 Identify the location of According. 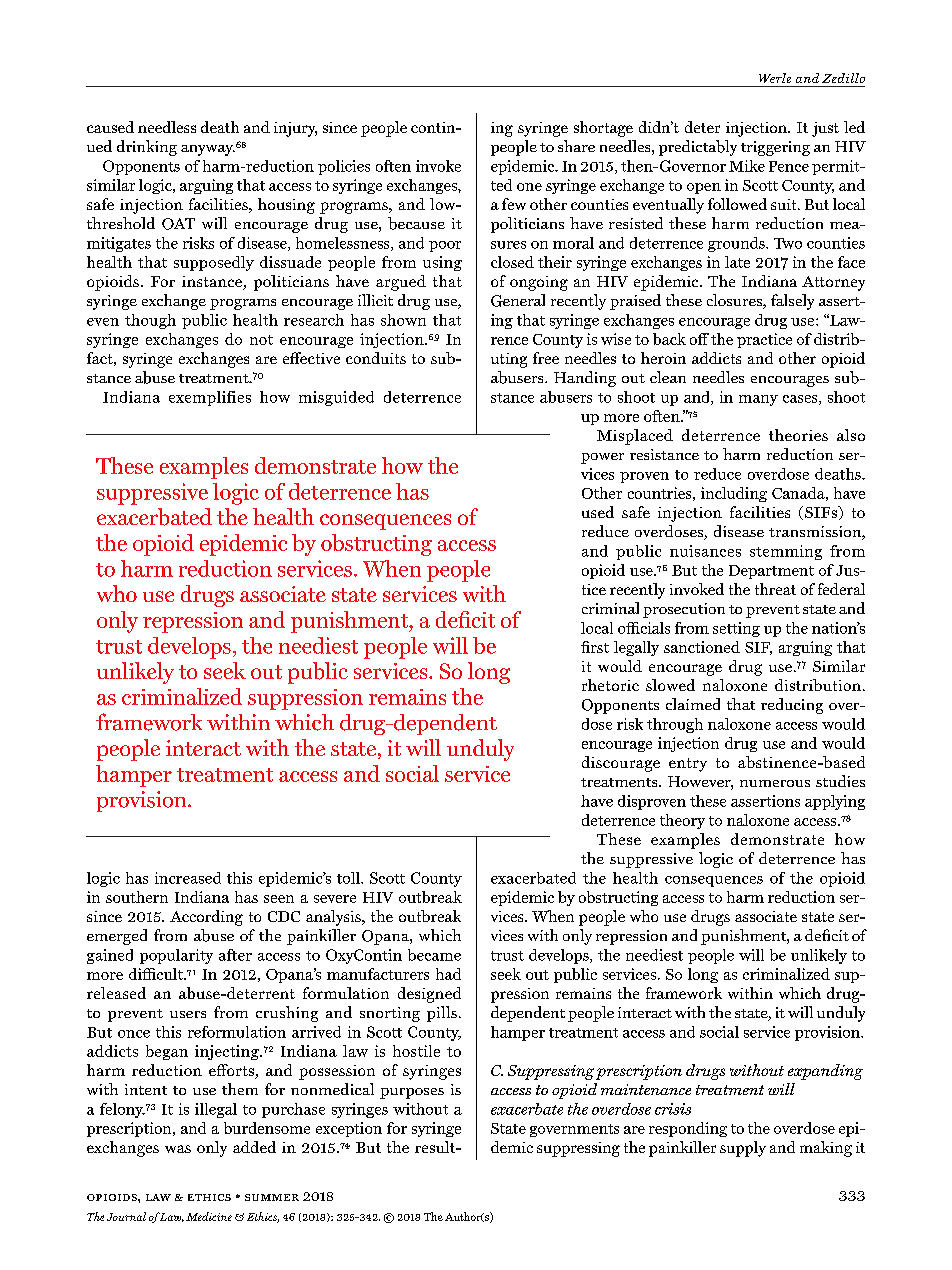
(206, 918).
